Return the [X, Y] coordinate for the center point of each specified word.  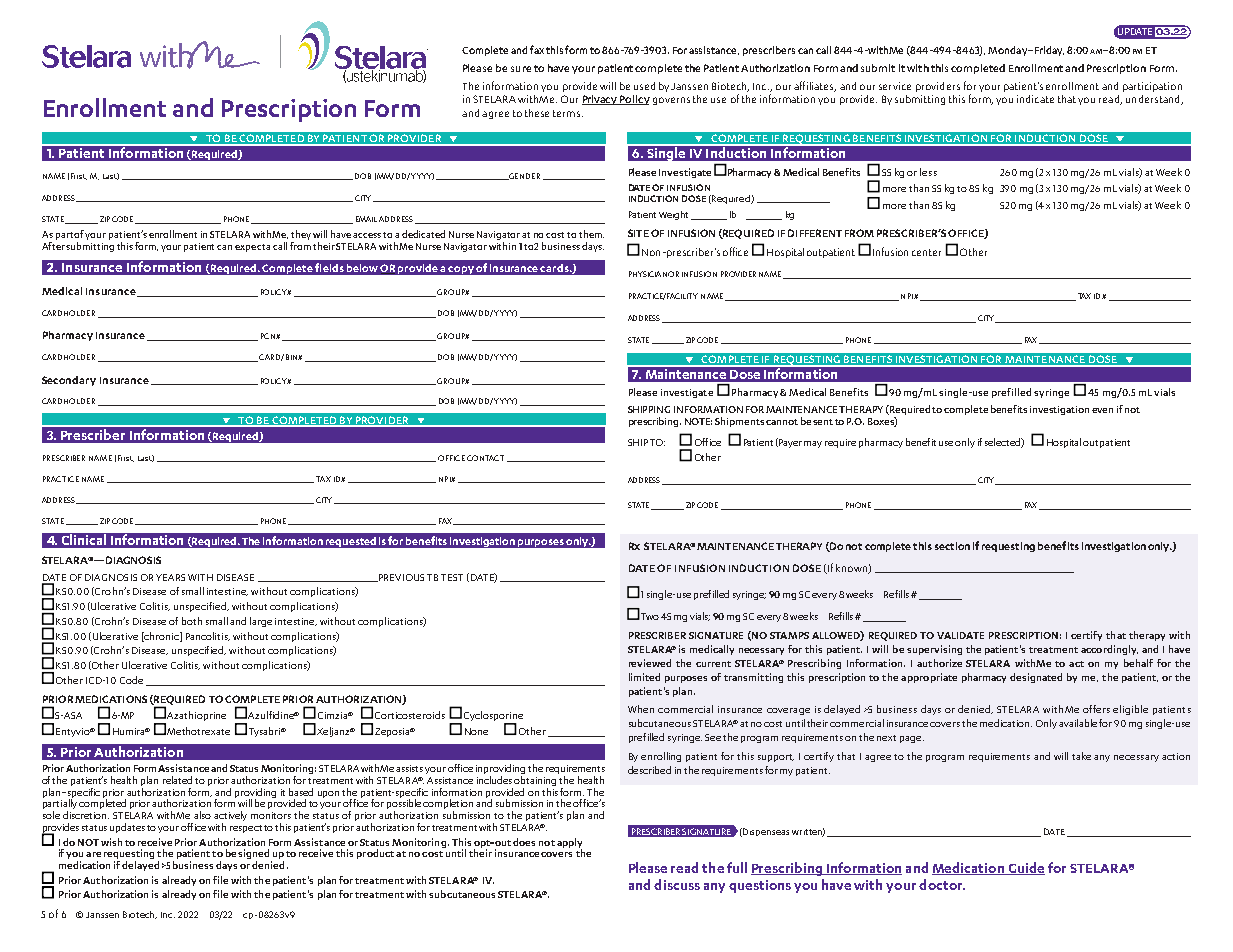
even [1102, 410]
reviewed [650, 663]
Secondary [69, 381]
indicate [1035, 99]
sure [521, 69]
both [192, 621]
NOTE [698, 421]
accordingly [1109, 650]
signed [255, 855]
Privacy [601, 100]
